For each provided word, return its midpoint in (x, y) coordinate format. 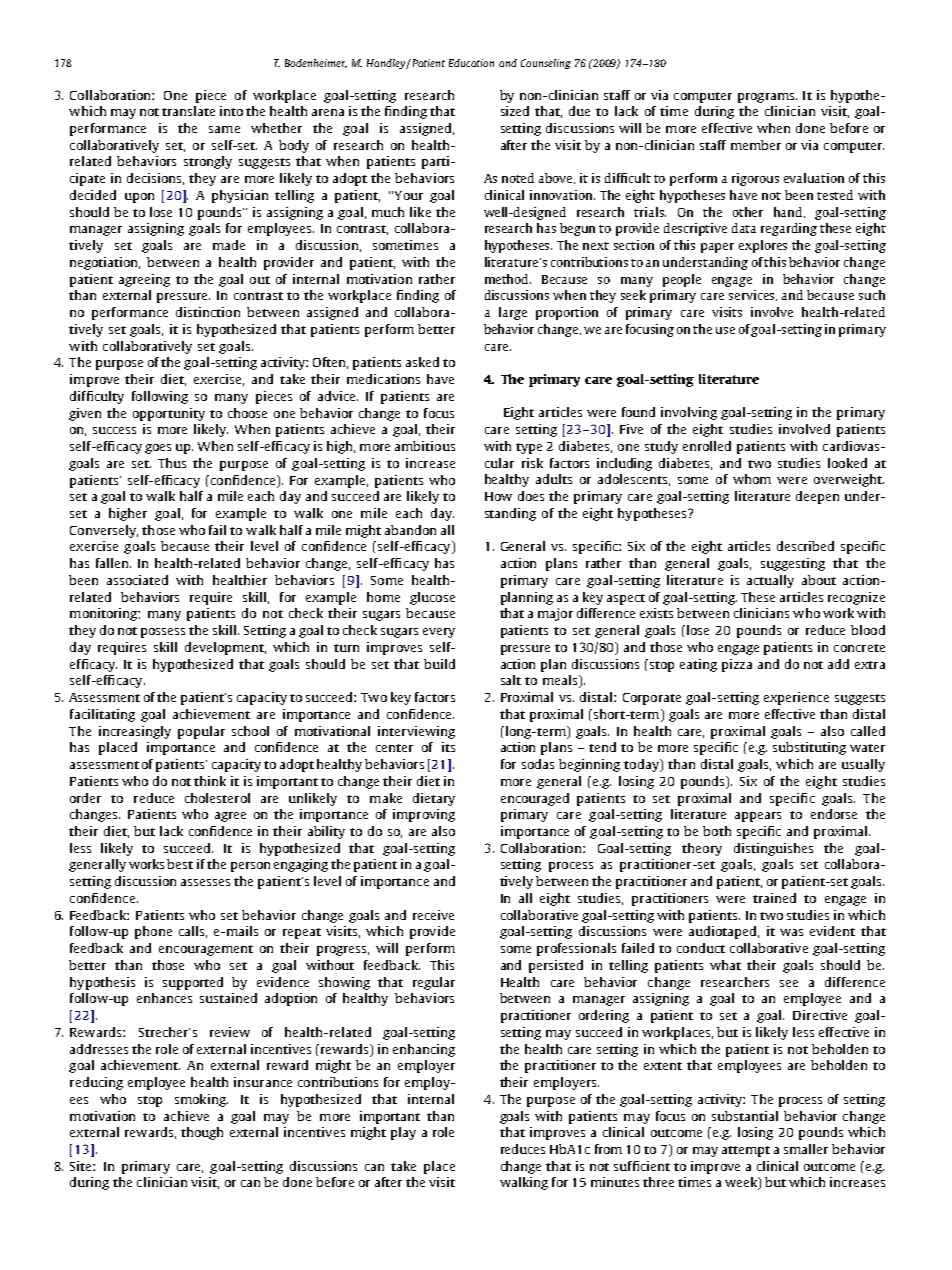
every (439, 633)
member (756, 145)
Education (471, 63)
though (202, 1133)
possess (163, 633)
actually (770, 581)
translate (188, 111)
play (403, 1133)
